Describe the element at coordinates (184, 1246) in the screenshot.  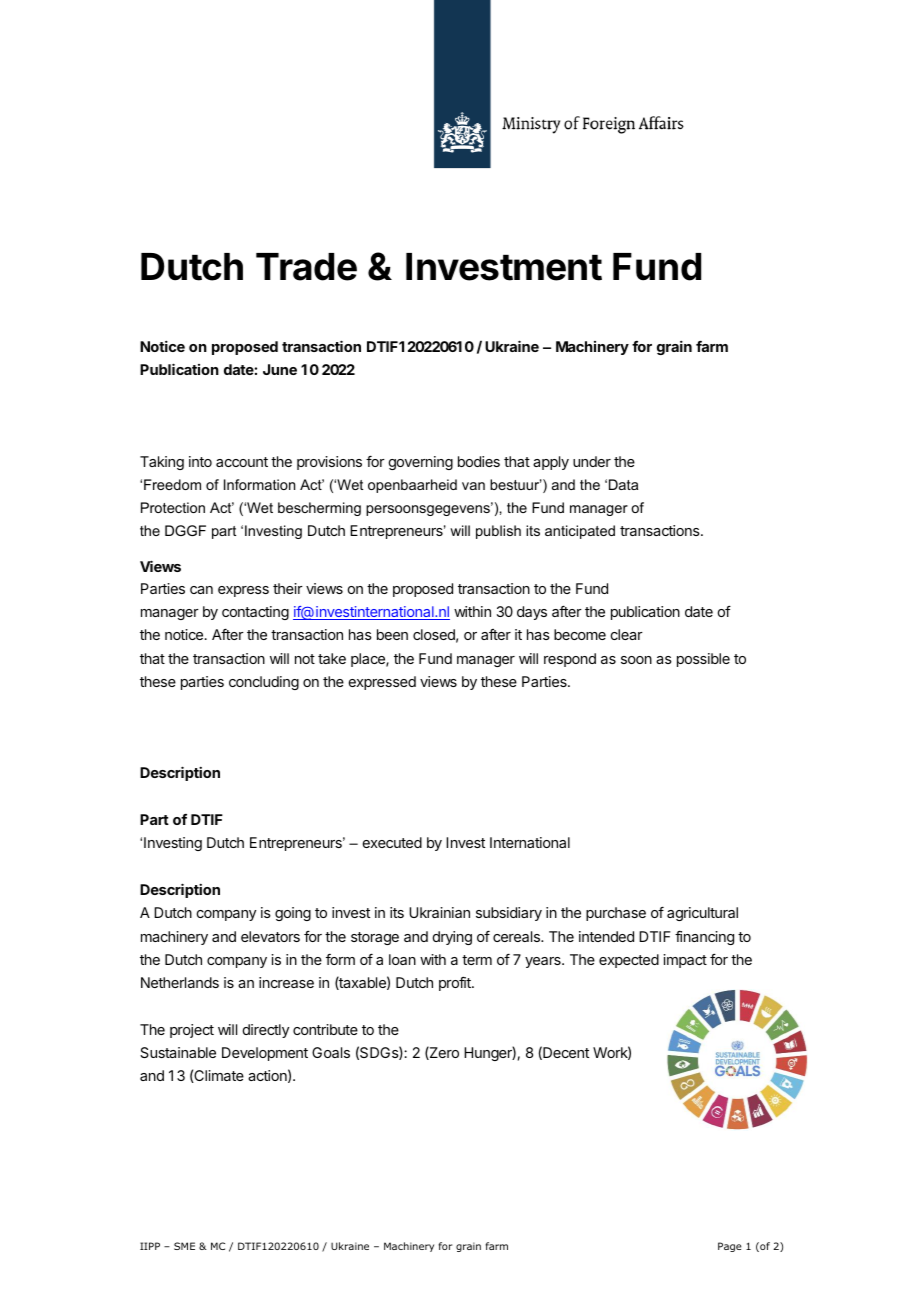
I see `SME` at that location.
